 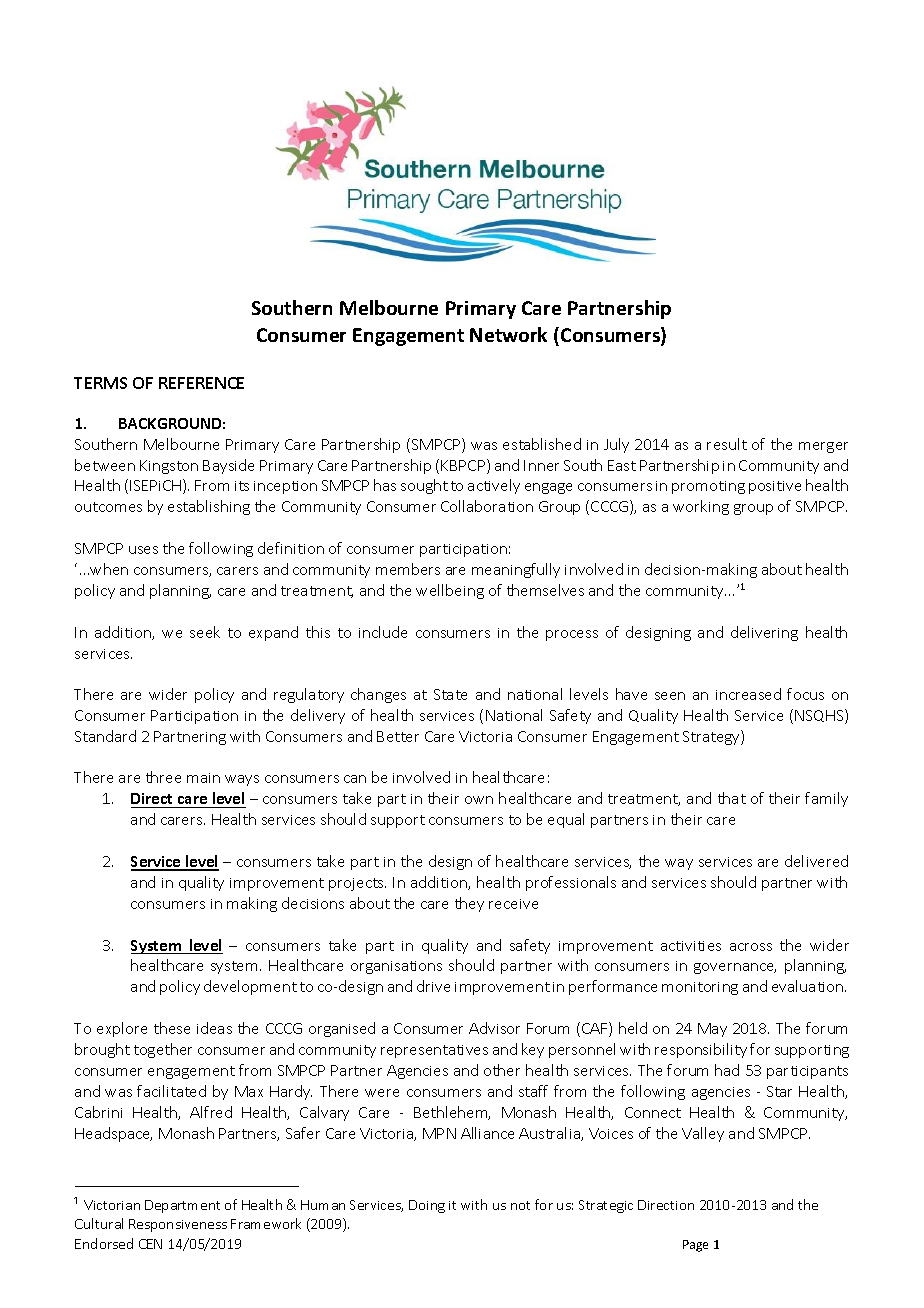 I want to click on result, so click(x=727, y=444).
